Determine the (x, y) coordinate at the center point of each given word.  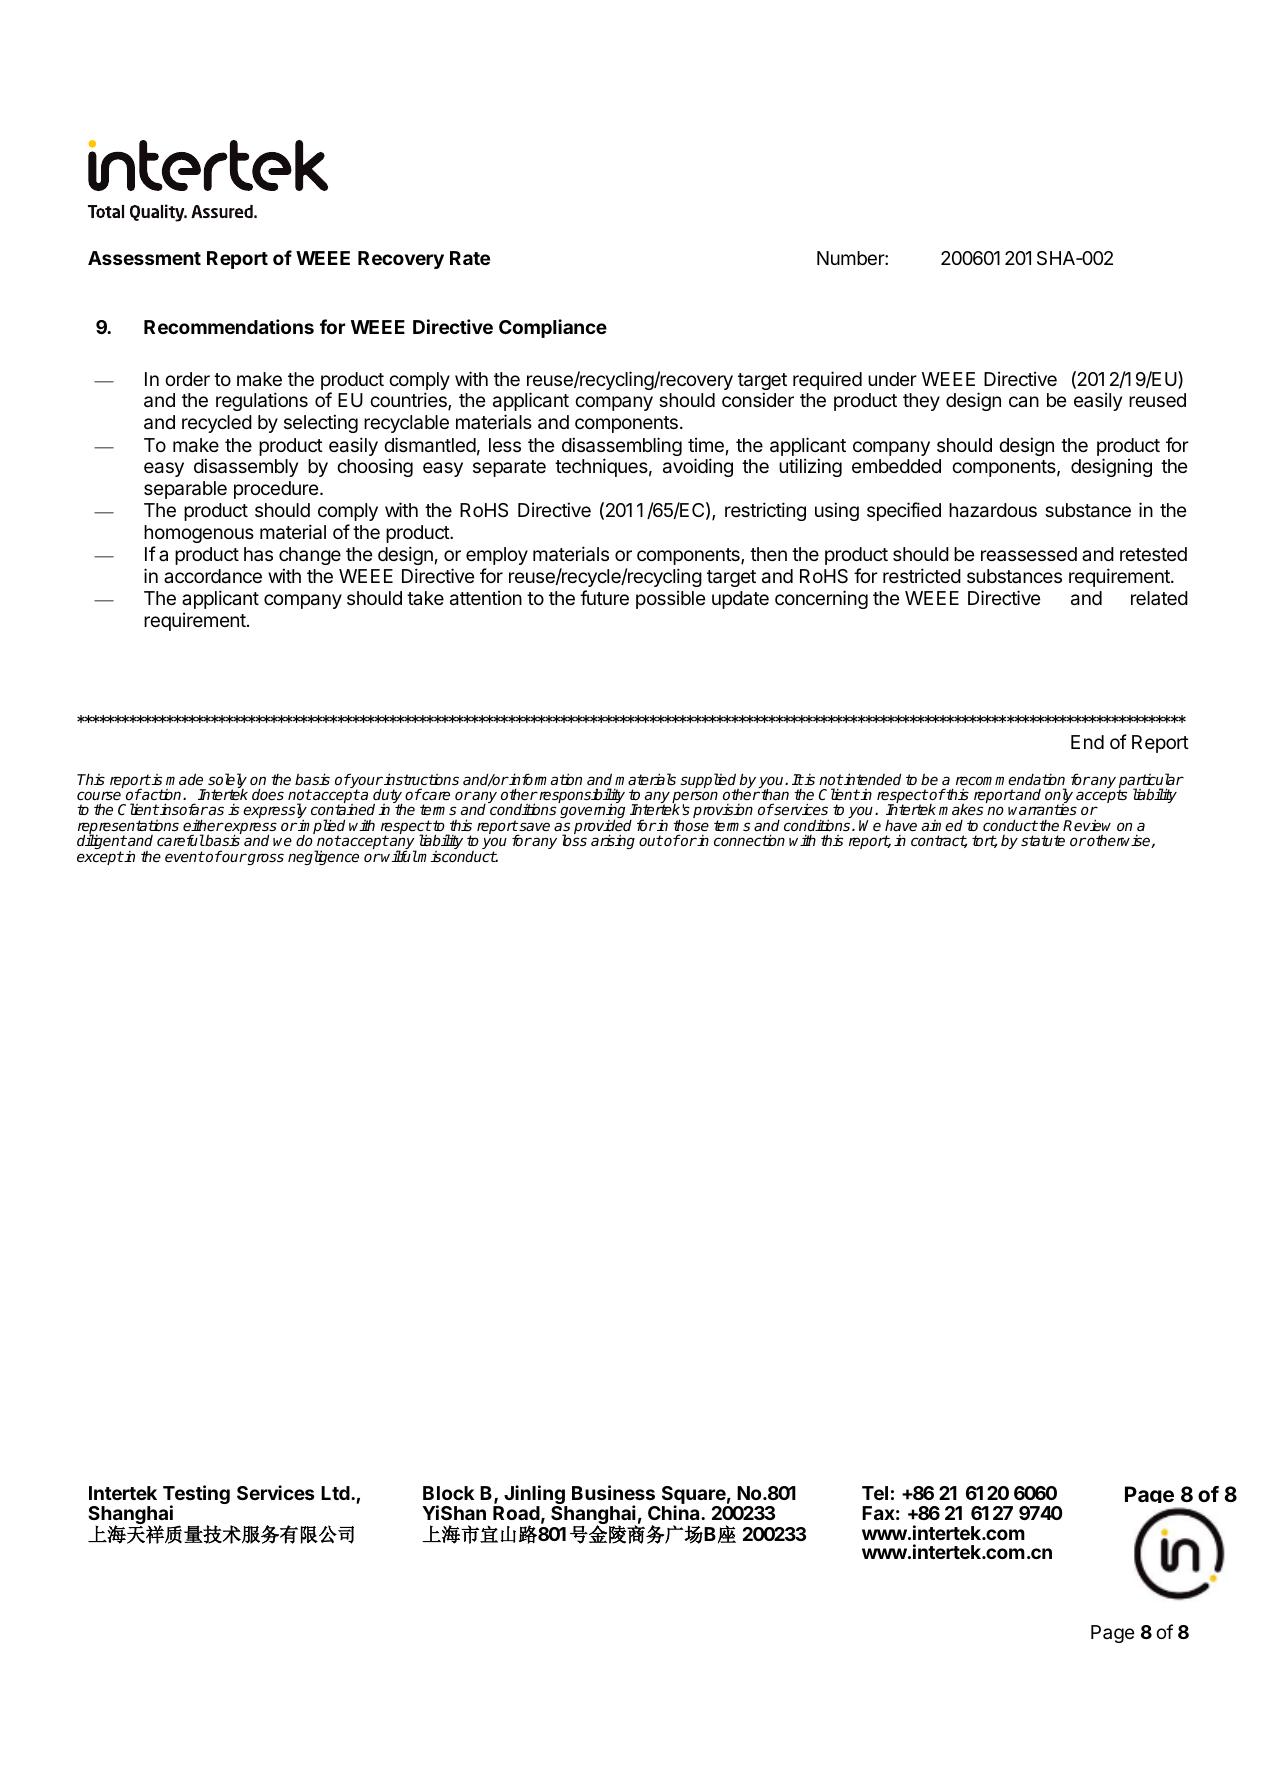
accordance (213, 576)
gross (265, 859)
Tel (875, 1493)
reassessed (1029, 554)
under (892, 379)
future (604, 597)
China (675, 1512)
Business (613, 1492)
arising (613, 841)
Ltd (336, 1493)
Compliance (553, 328)
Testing (196, 1496)
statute (1043, 840)
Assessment (144, 258)
